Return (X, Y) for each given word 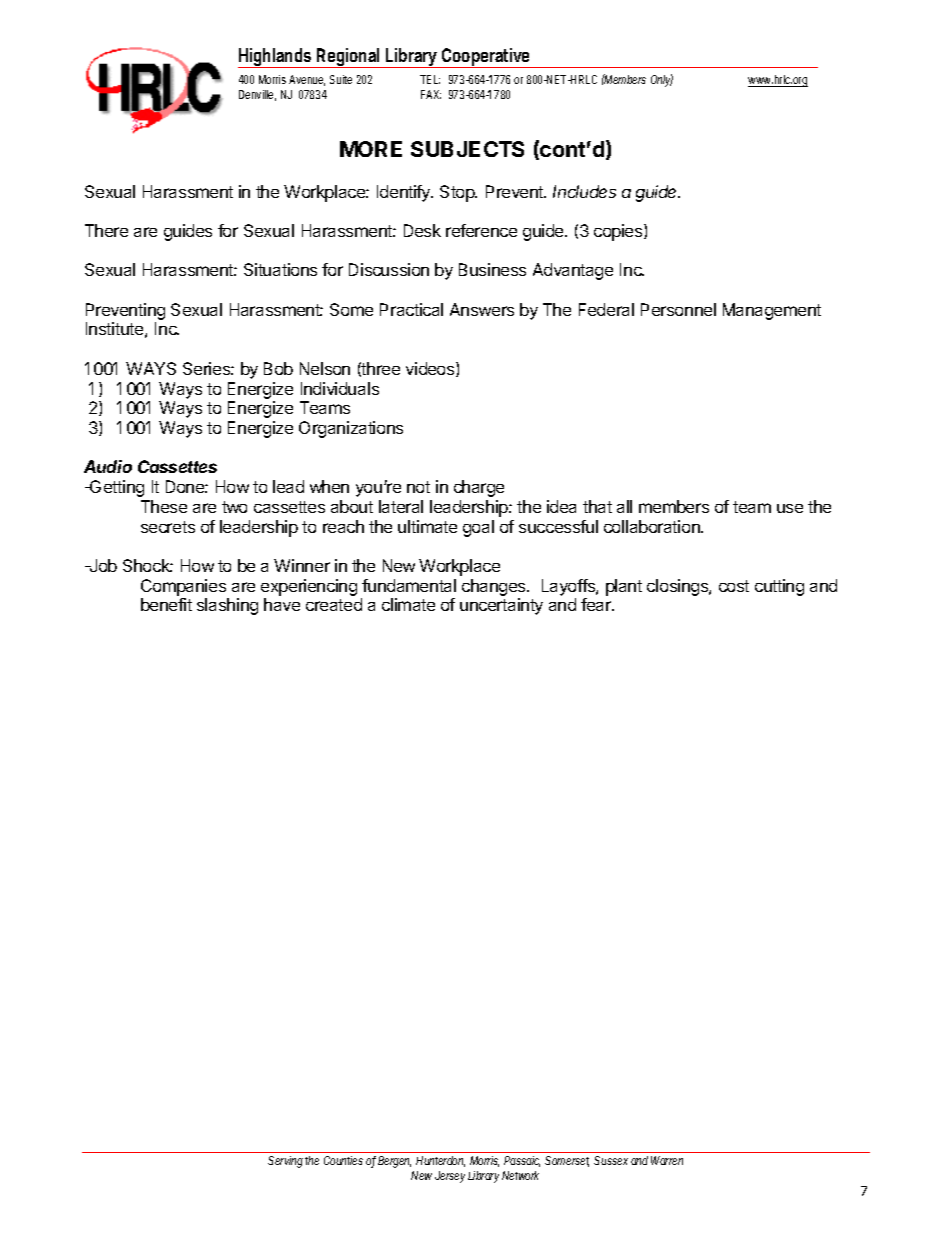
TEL (430, 79)
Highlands (275, 58)
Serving (285, 1162)
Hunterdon (440, 1161)
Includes (584, 191)
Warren (667, 1160)
